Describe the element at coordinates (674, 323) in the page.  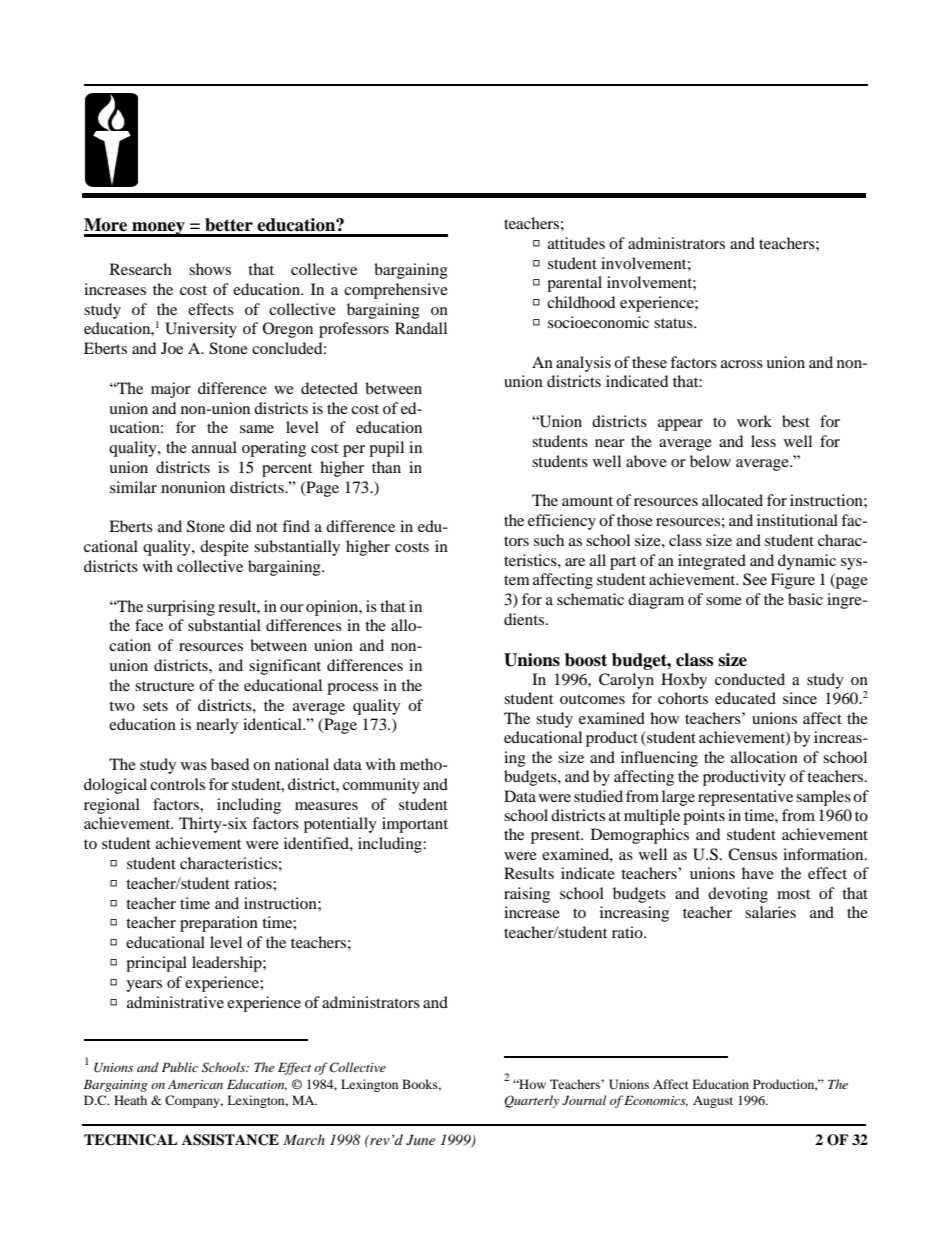
I see `status` at that location.
